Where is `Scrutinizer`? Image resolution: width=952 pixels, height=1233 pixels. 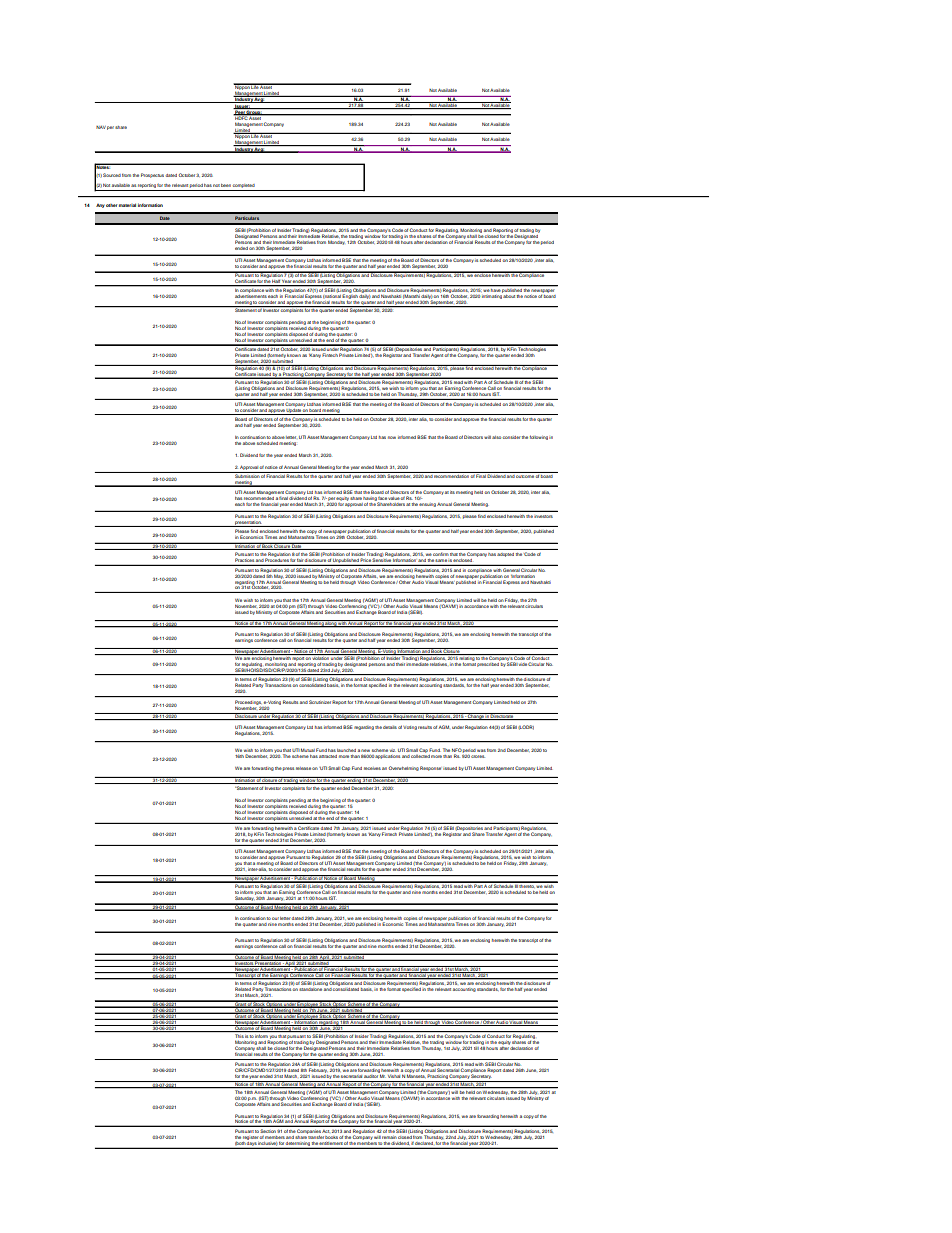
Scrutinizer is located at coordinates (321, 702).
